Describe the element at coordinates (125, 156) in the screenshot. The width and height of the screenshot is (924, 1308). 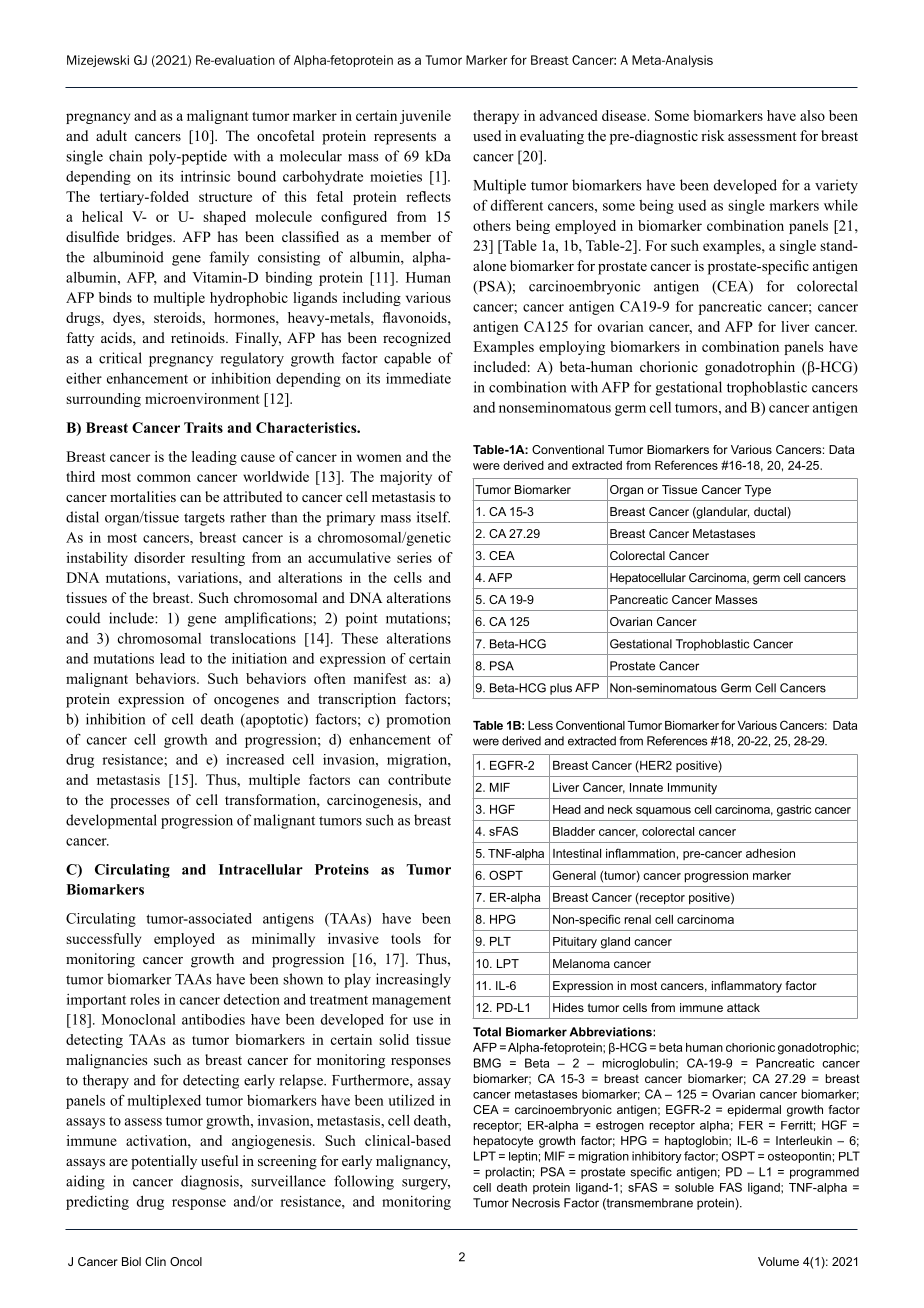
I see `chain` at that location.
